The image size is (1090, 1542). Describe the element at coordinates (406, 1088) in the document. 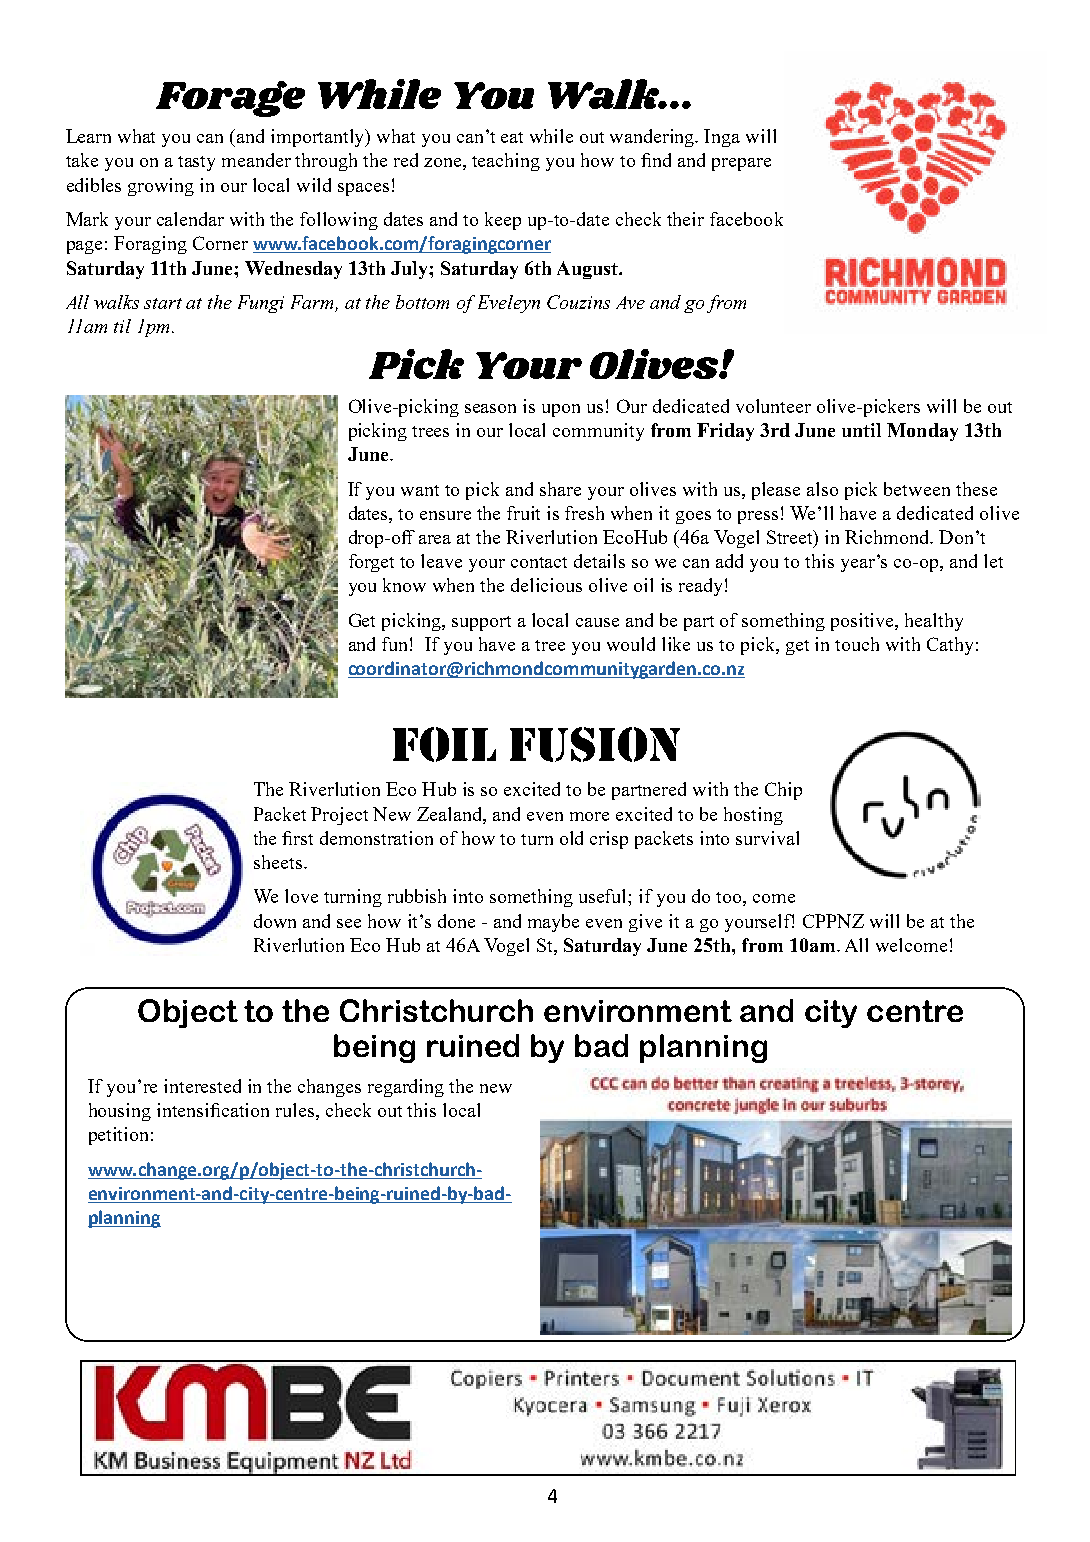

I see `regarding` at that location.
